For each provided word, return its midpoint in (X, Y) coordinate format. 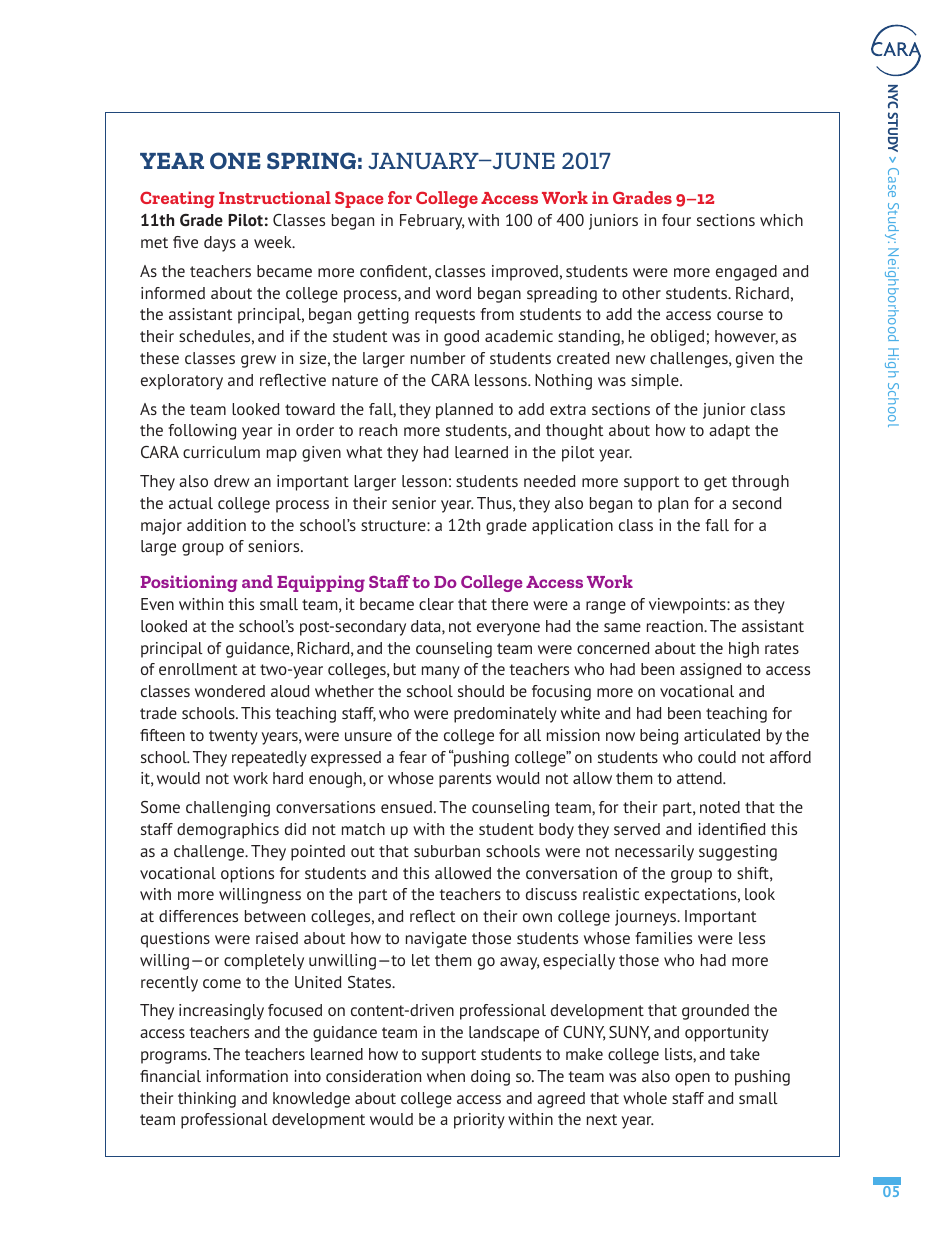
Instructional (275, 197)
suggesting (738, 853)
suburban (447, 851)
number (438, 358)
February (432, 222)
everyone (508, 629)
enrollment (198, 669)
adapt (729, 432)
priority (479, 1121)
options (247, 875)
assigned (711, 671)
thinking (207, 1100)
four (676, 220)
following (202, 432)
